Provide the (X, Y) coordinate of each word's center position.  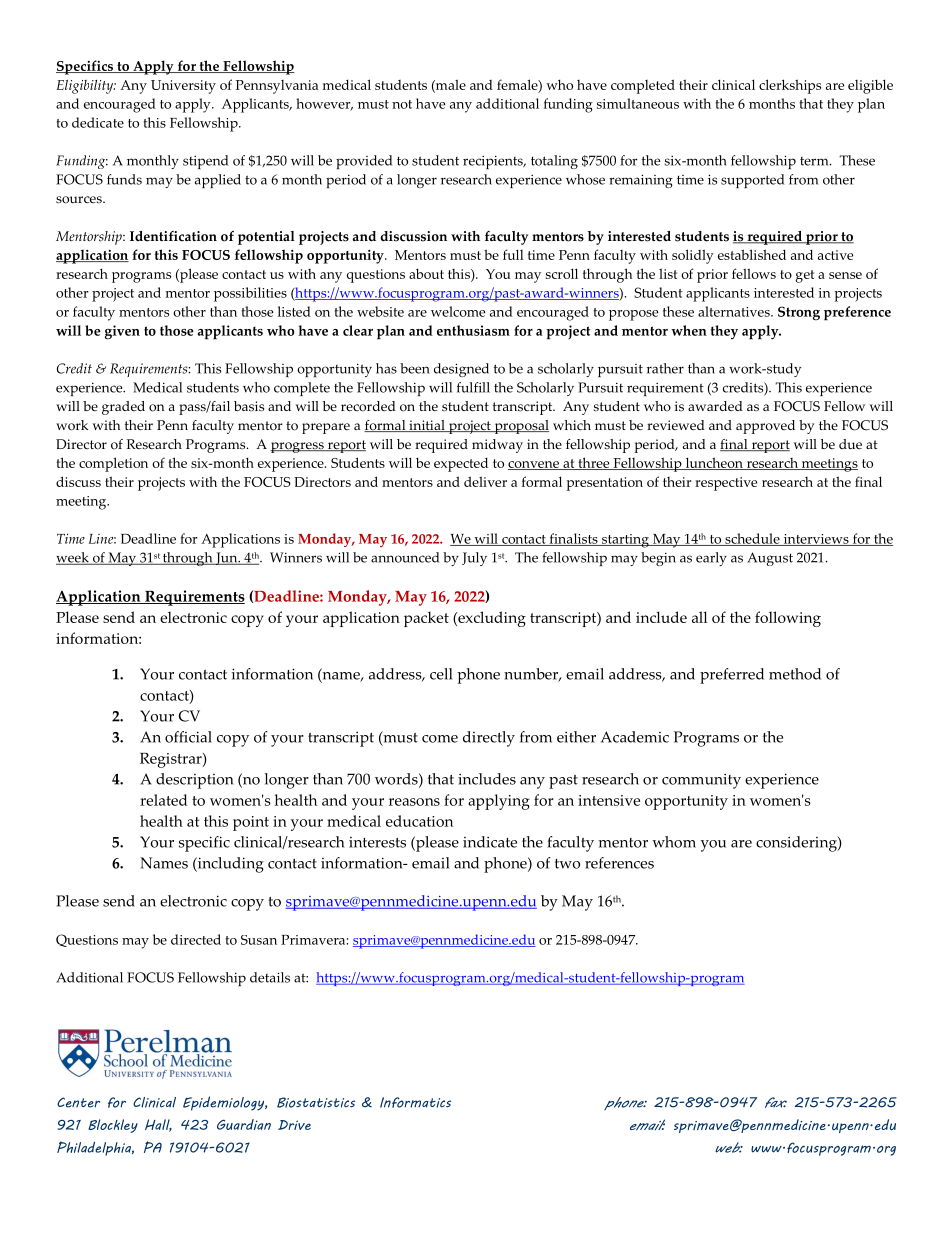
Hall (158, 1125)
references (619, 863)
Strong (799, 313)
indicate (490, 842)
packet (426, 619)
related (163, 800)
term (815, 161)
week (73, 558)
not (402, 104)
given (122, 332)
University (183, 87)
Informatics (415, 1102)
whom (674, 842)
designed (461, 370)
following (788, 619)
